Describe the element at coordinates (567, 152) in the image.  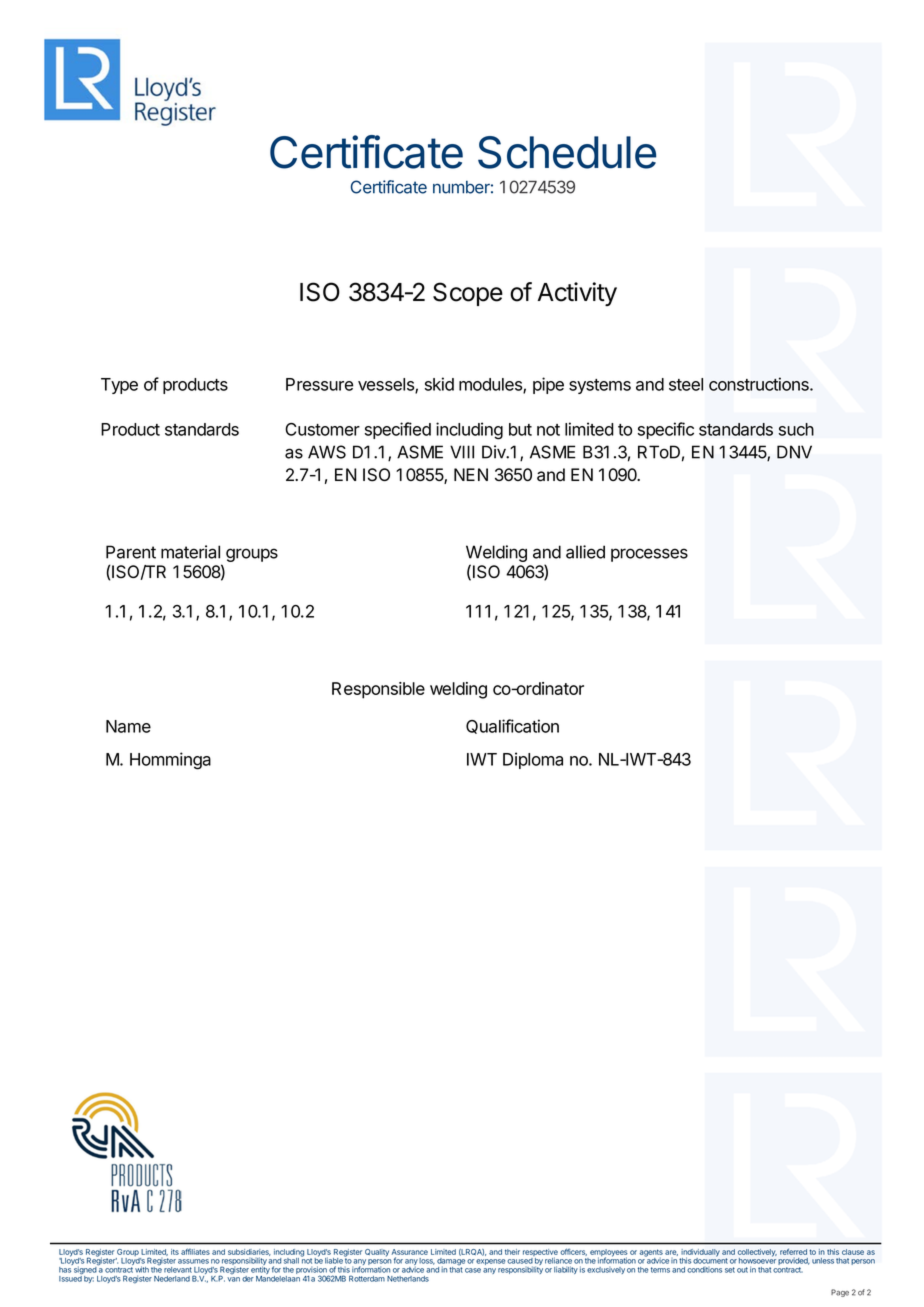
I see `Schedule` at that location.
